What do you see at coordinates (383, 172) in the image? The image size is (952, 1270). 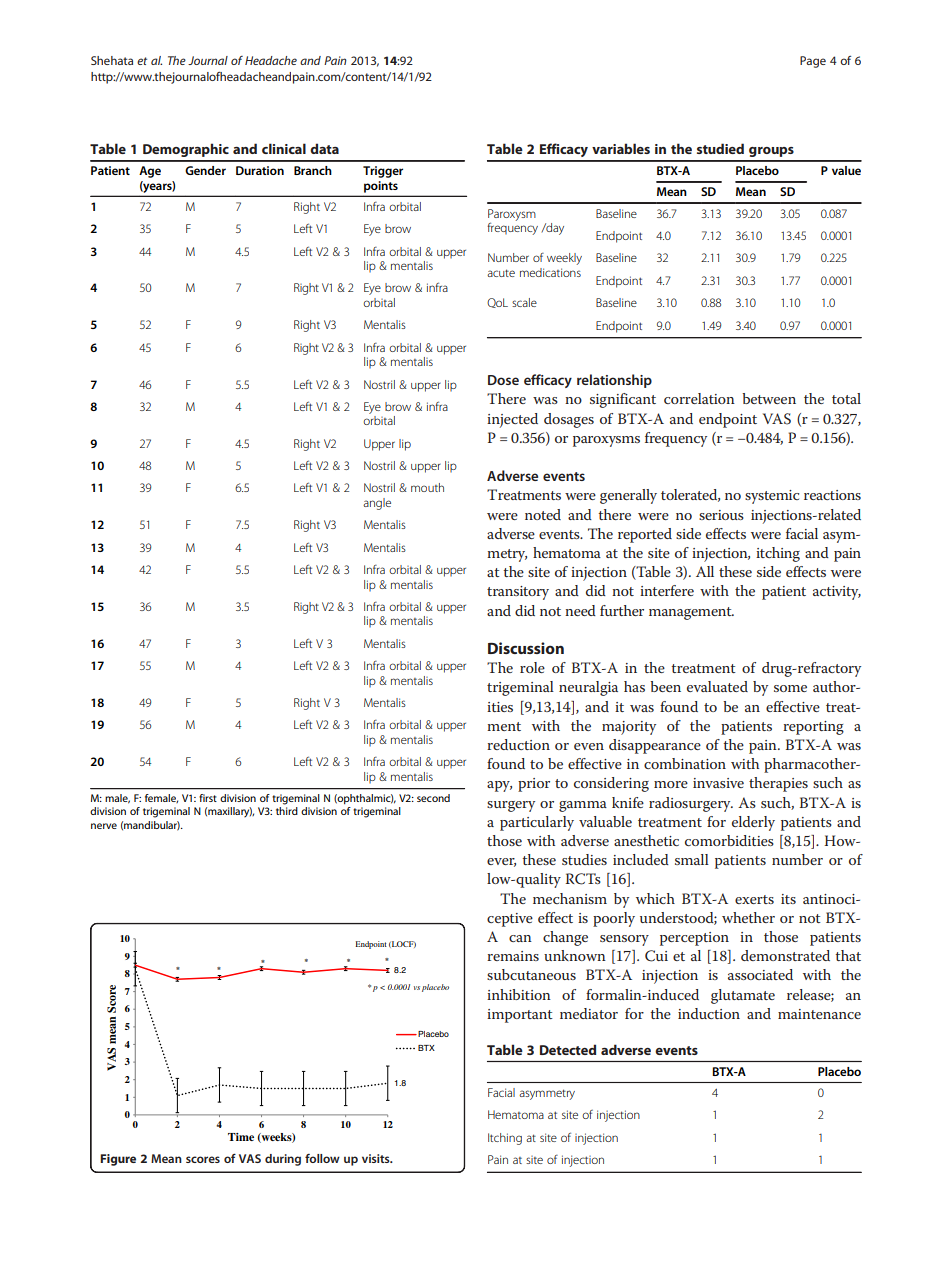 I see `Trigger` at bounding box center [383, 172].
